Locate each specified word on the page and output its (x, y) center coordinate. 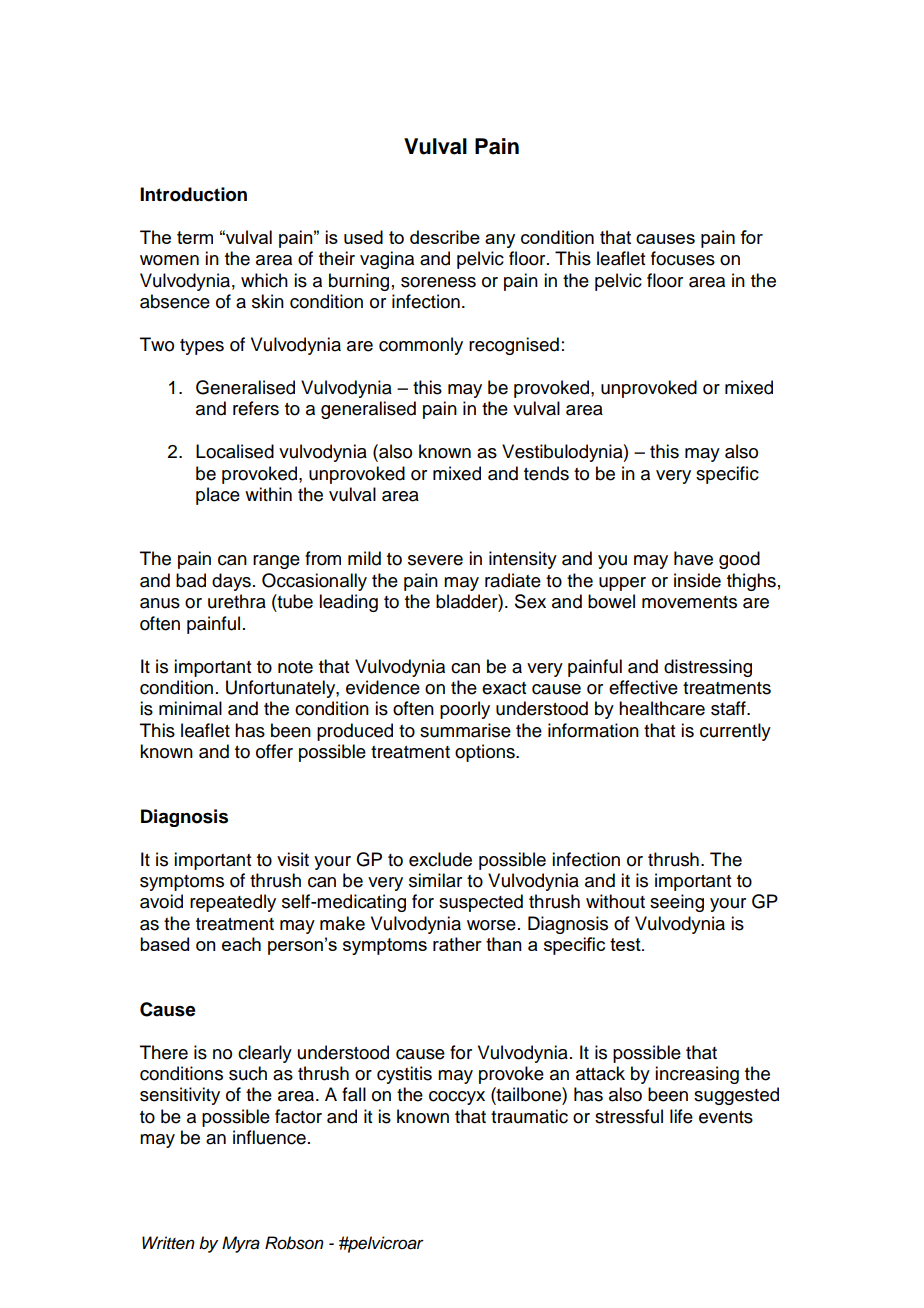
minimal (190, 708)
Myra (241, 1244)
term (195, 237)
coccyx (457, 1098)
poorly (465, 710)
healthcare (662, 708)
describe (445, 237)
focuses (683, 258)
